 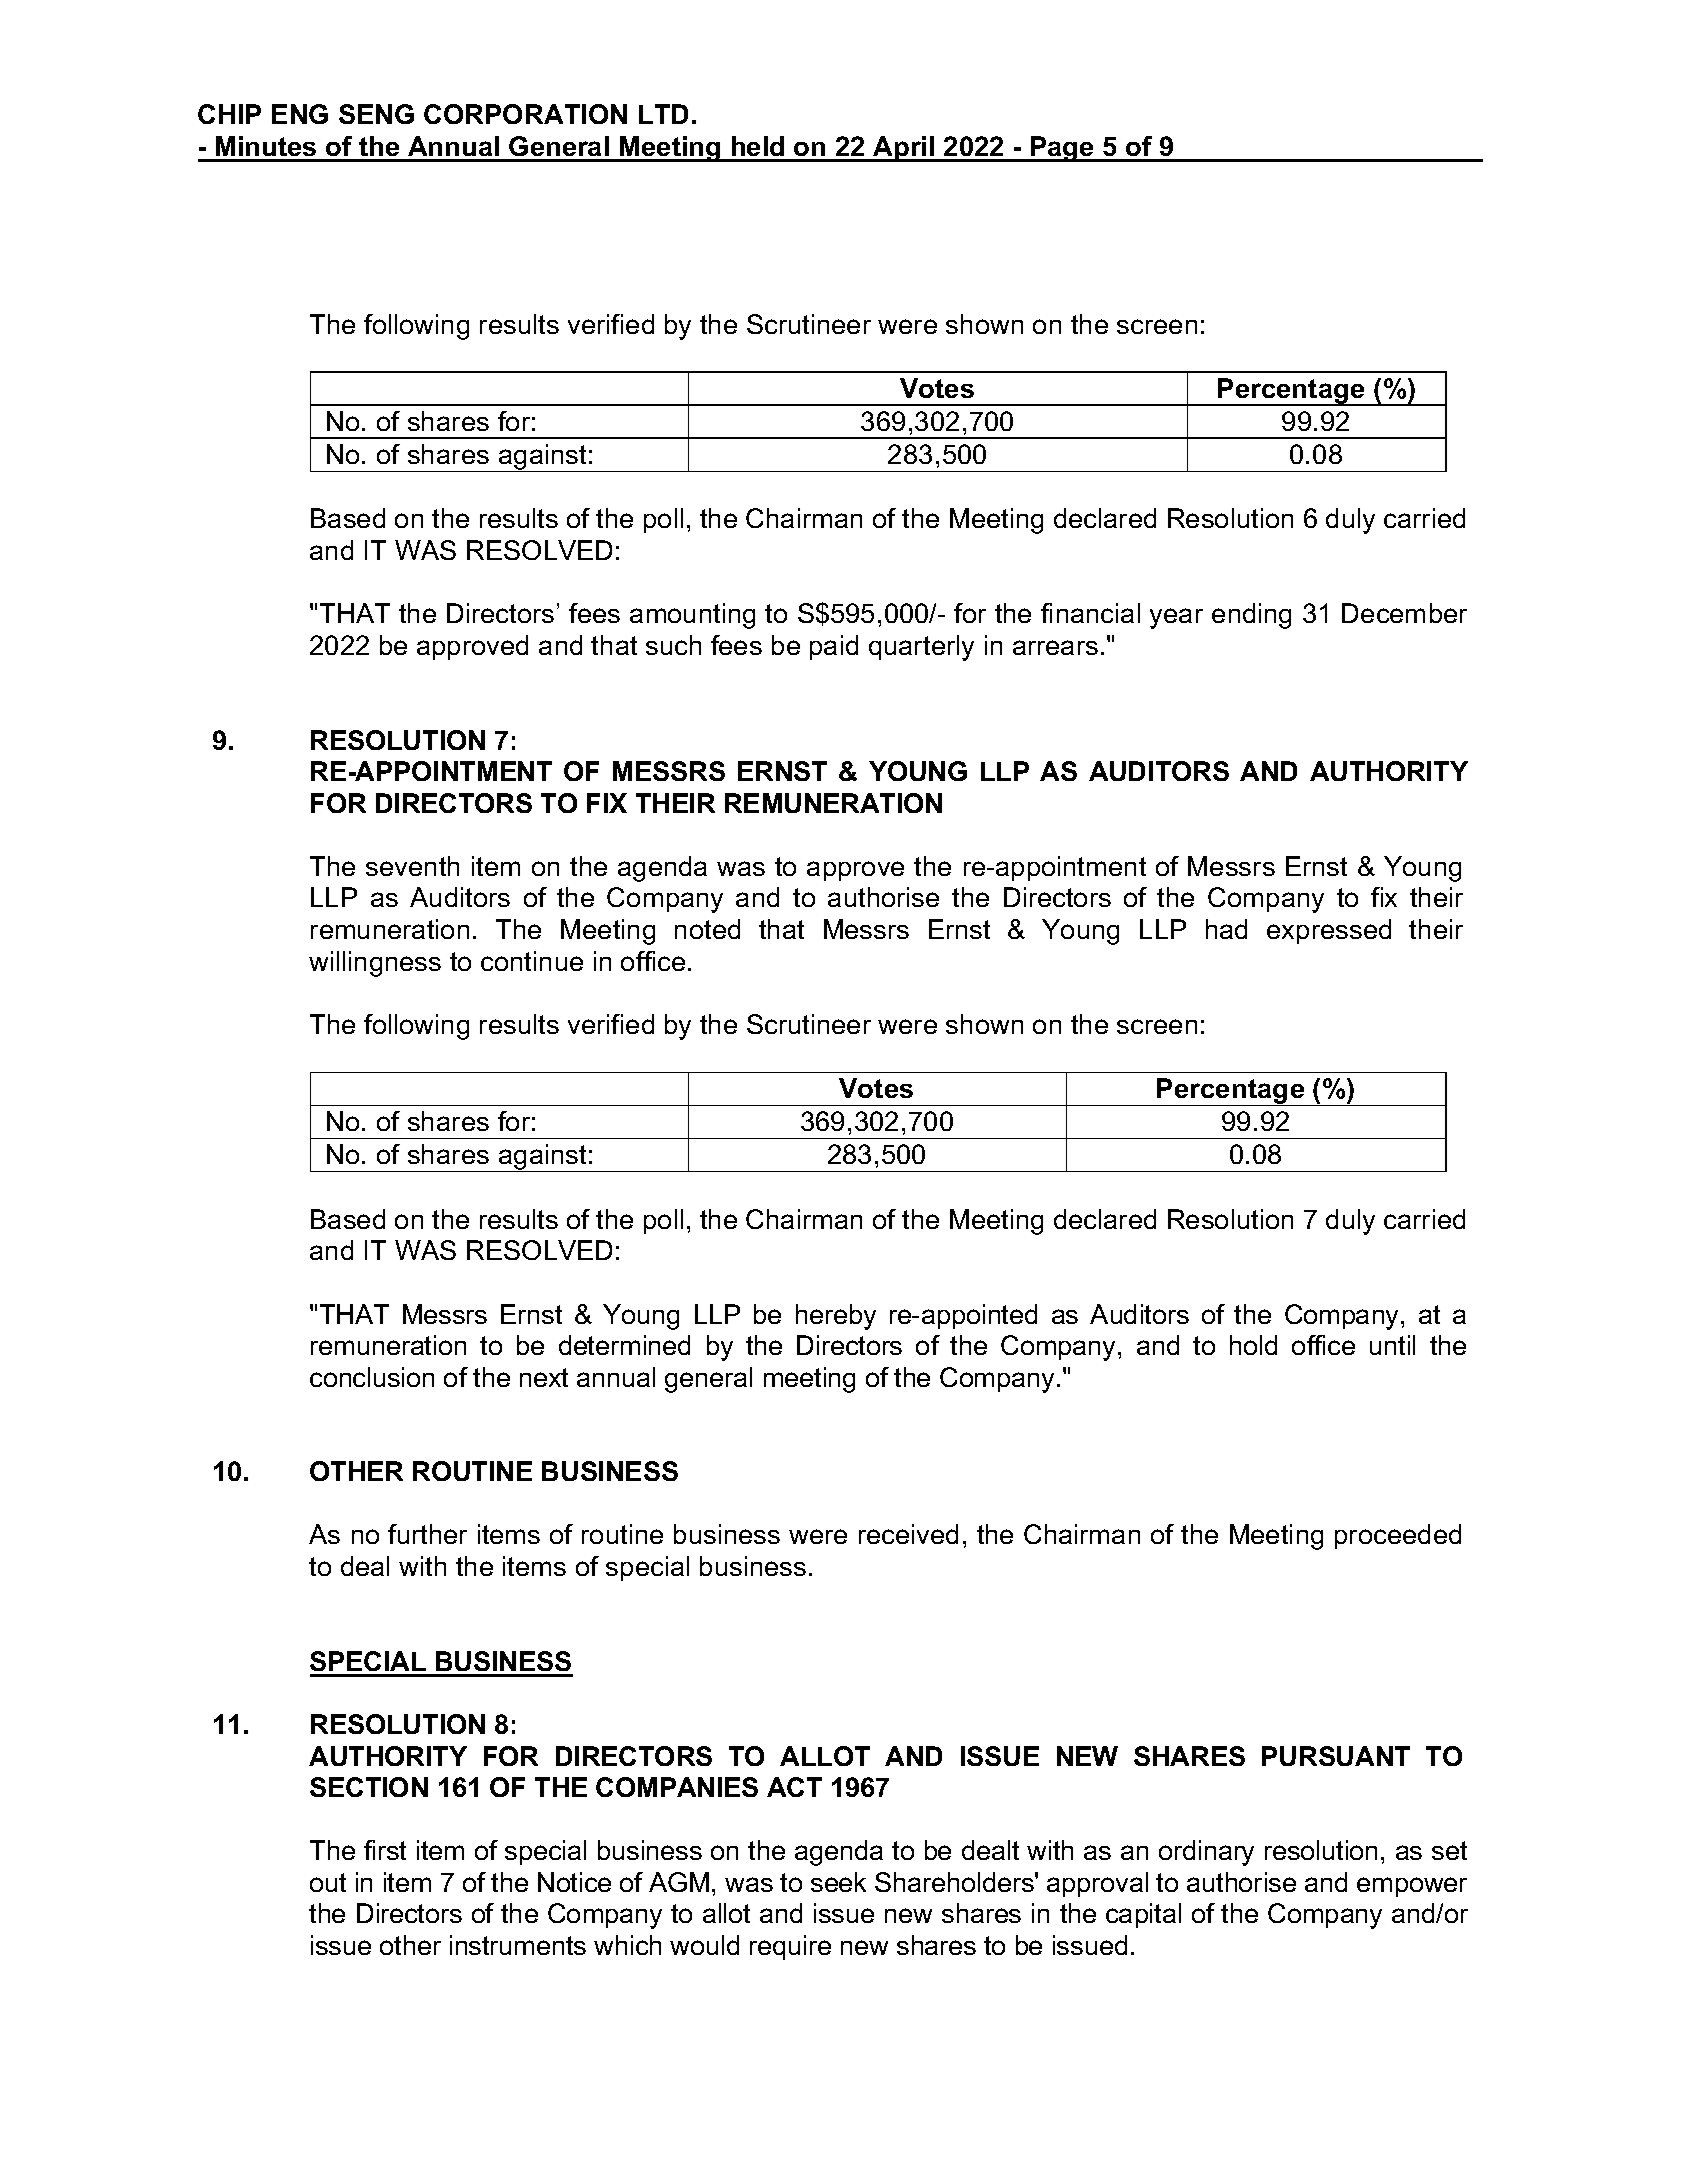 I want to click on noted, so click(x=707, y=929).
